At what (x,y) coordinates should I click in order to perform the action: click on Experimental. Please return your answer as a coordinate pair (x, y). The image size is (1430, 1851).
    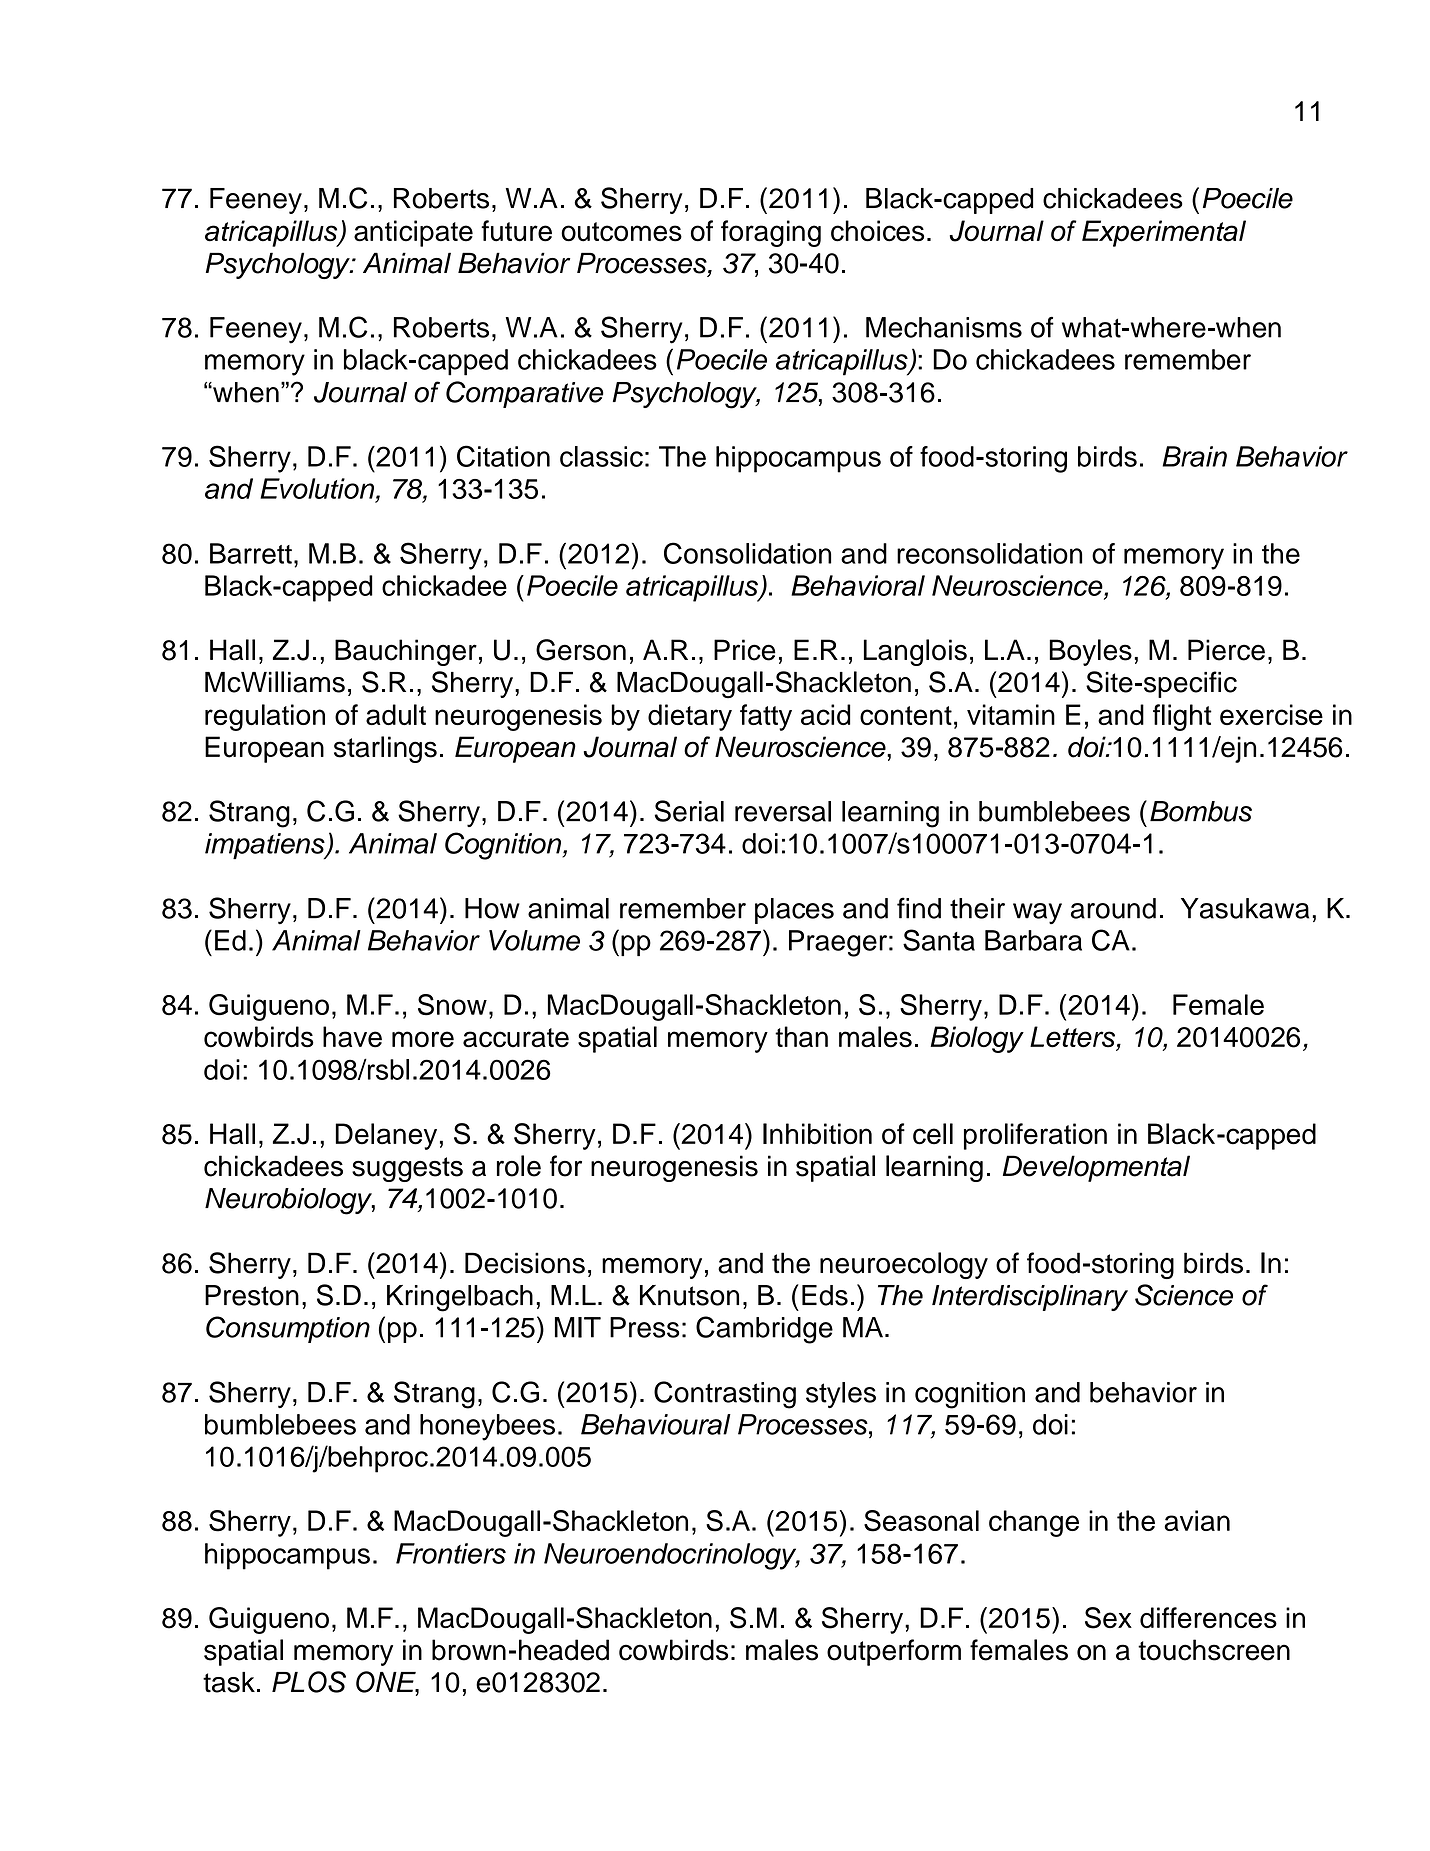
    Looking at the image, I should click on (1164, 233).
